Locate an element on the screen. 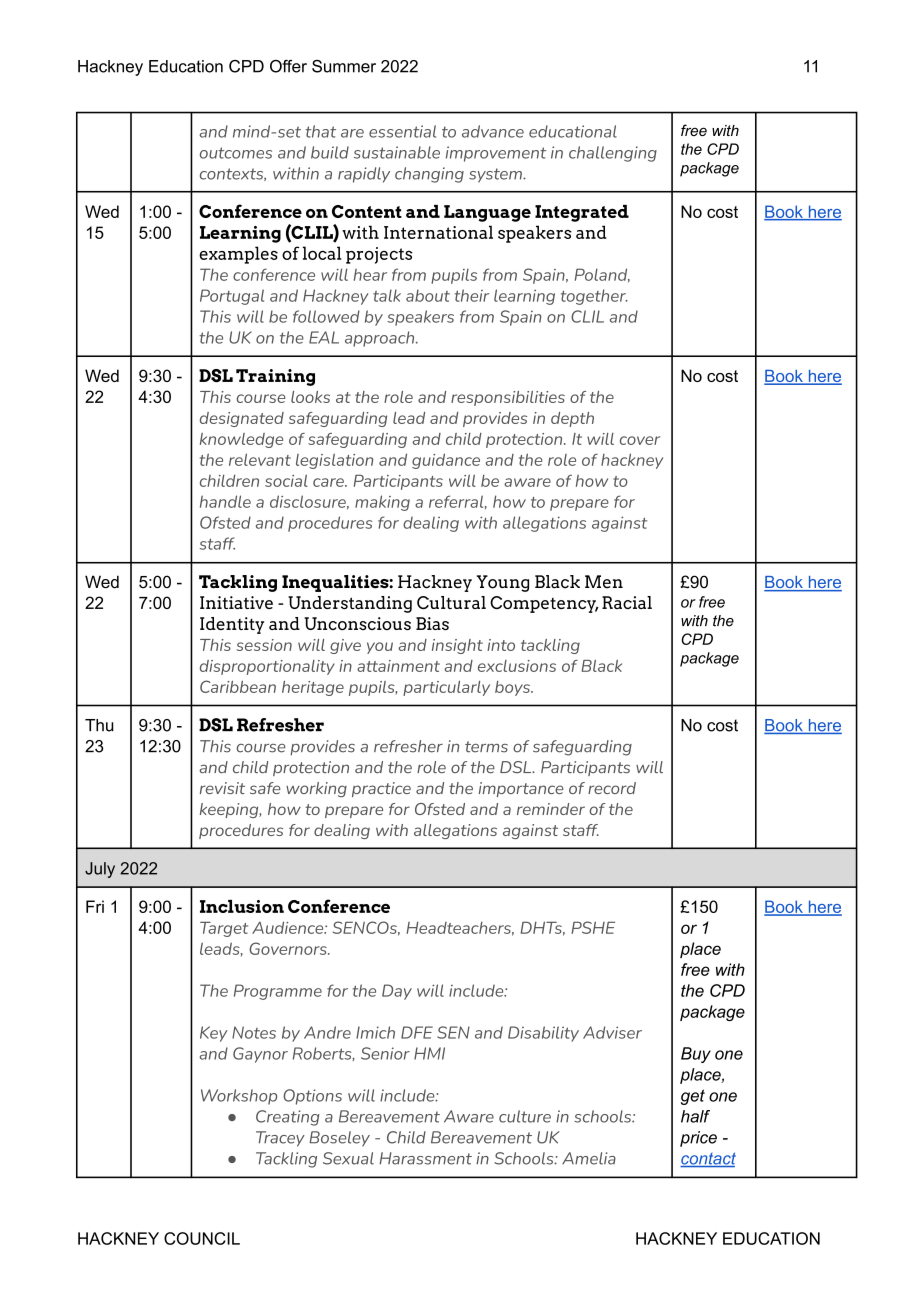  outcomes is located at coordinates (236, 153).
